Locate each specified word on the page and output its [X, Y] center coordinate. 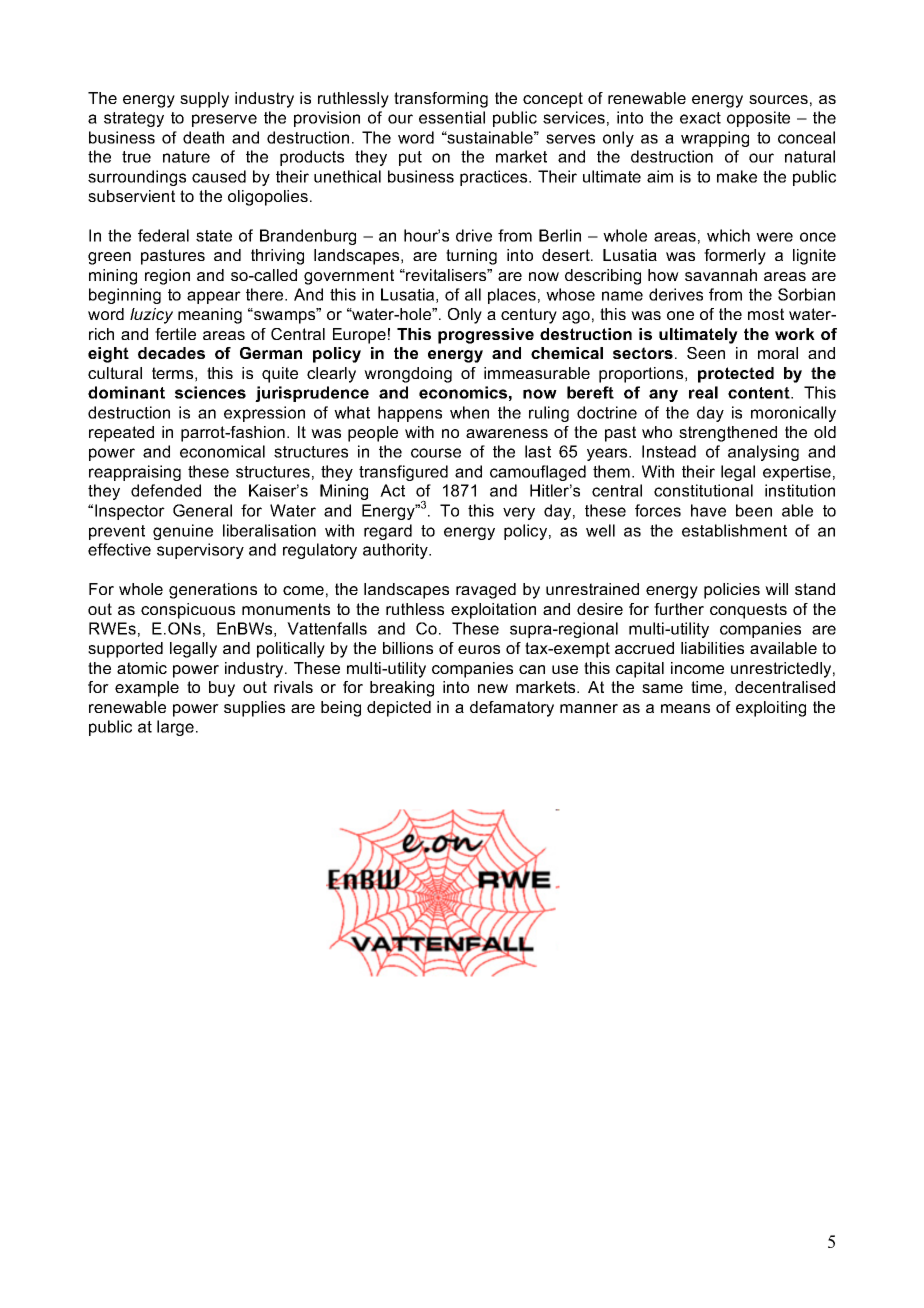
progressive [486, 336]
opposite [758, 119]
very [519, 513]
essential [452, 117]
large [175, 728]
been [754, 510]
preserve [224, 120]
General [202, 510]
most [766, 314]
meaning [210, 316]
